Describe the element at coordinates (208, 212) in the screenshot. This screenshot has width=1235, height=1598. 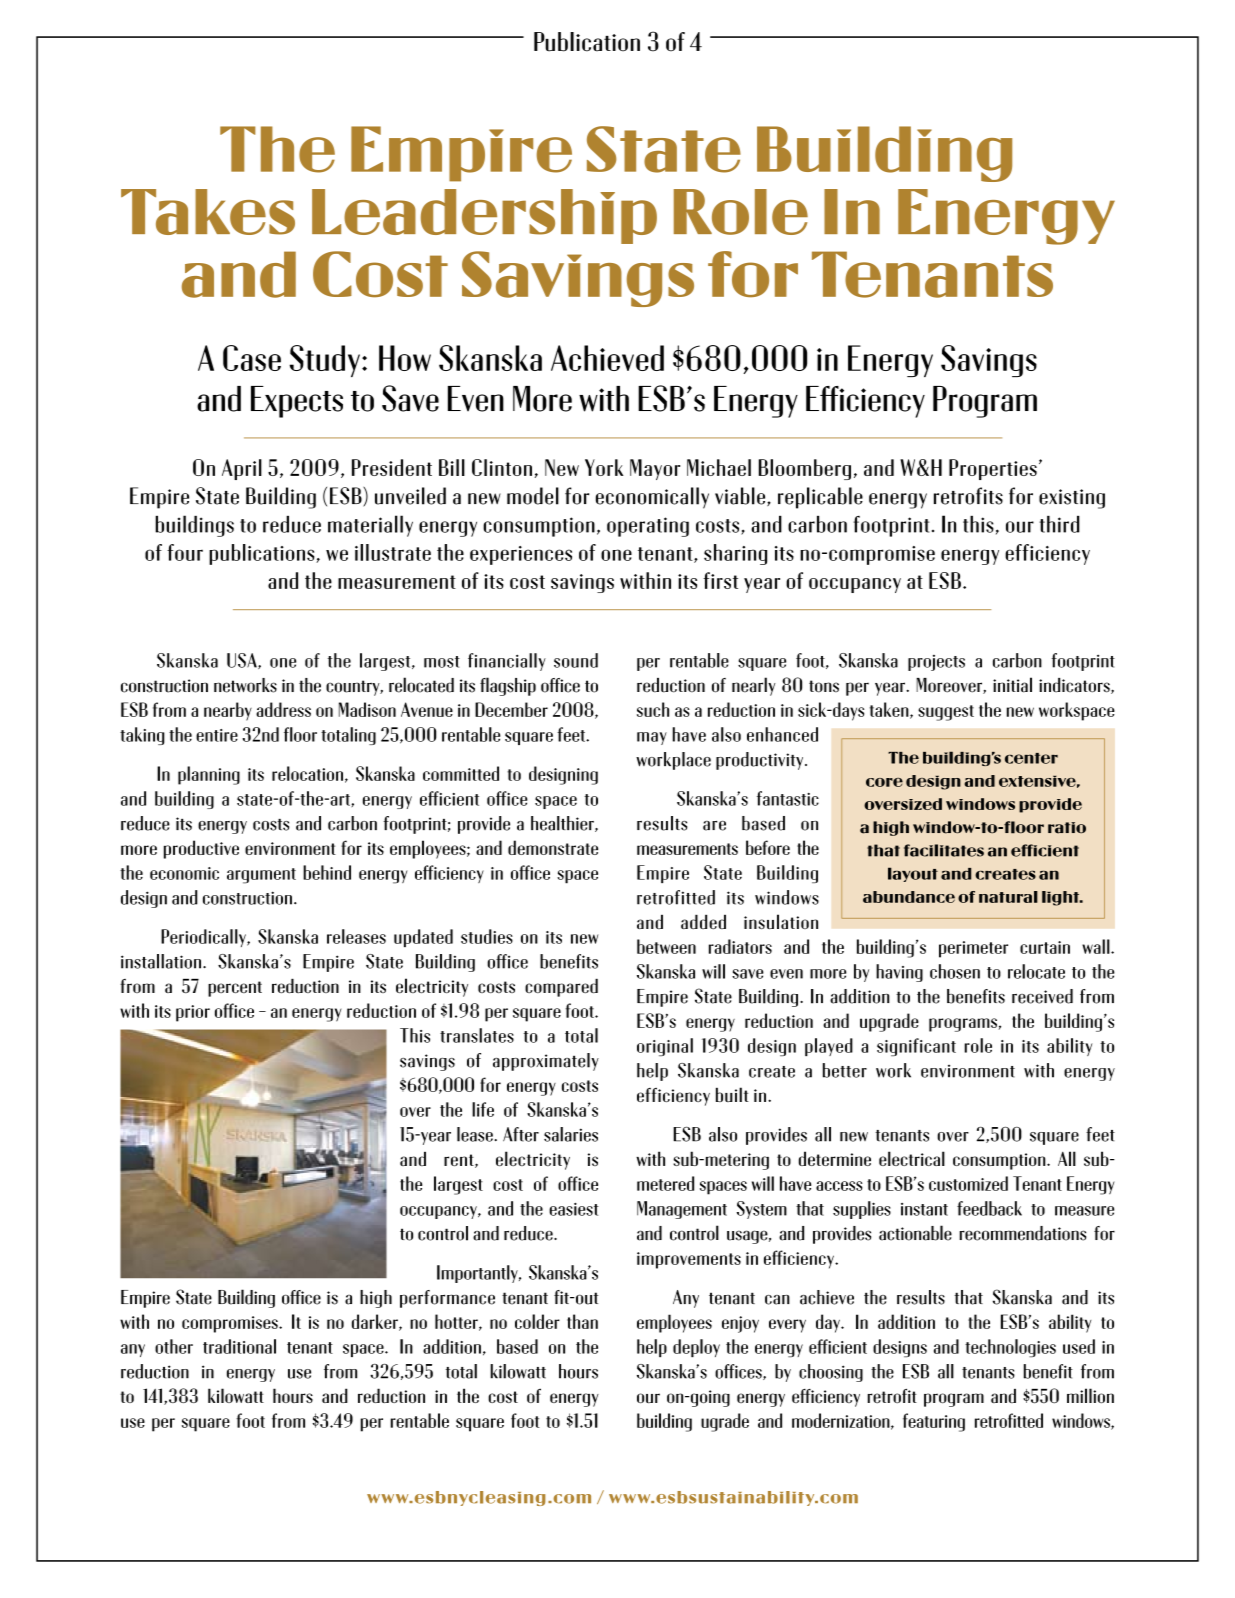
I see `Takes` at that location.
